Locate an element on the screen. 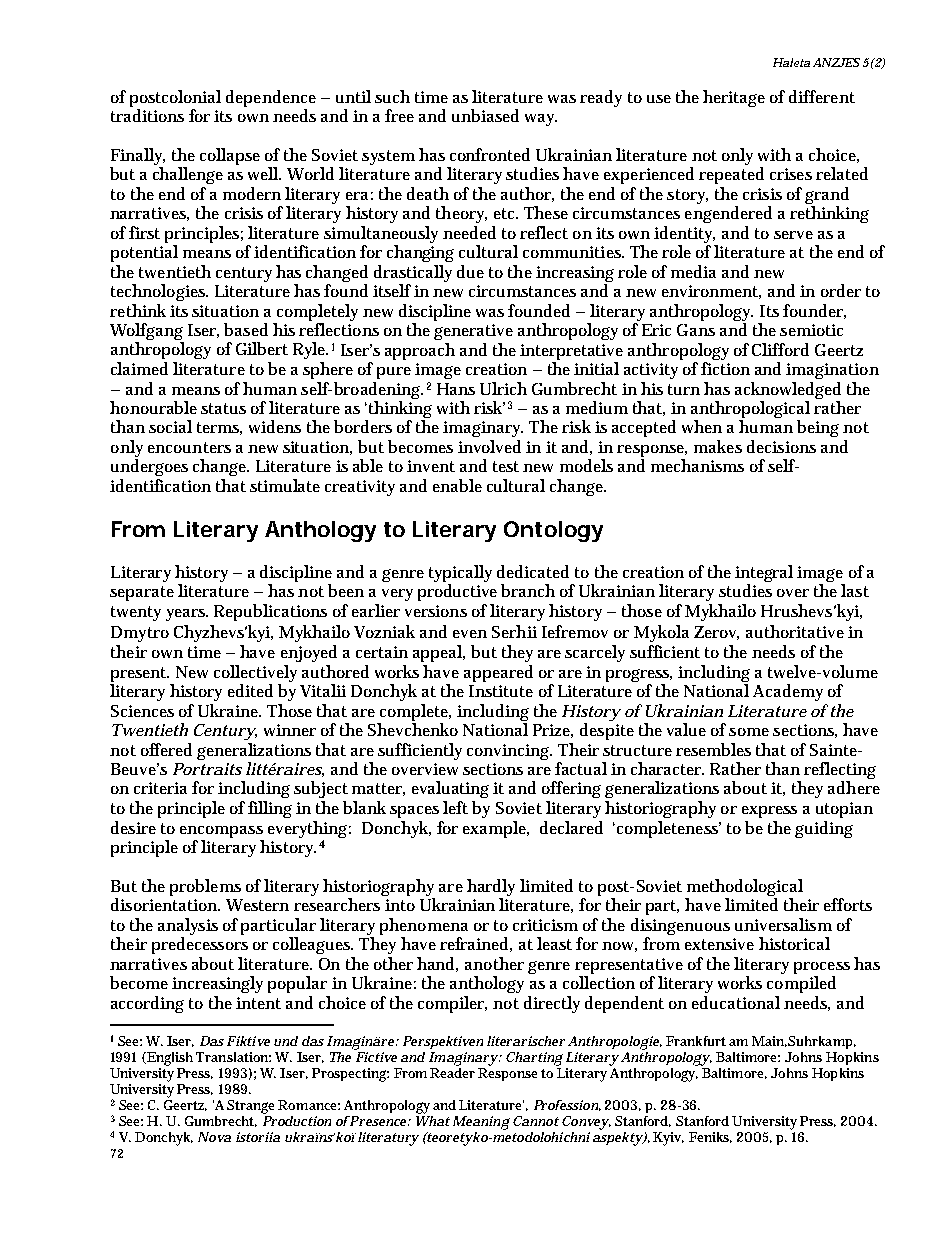 The image size is (952, 1233). even is located at coordinates (470, 634).
